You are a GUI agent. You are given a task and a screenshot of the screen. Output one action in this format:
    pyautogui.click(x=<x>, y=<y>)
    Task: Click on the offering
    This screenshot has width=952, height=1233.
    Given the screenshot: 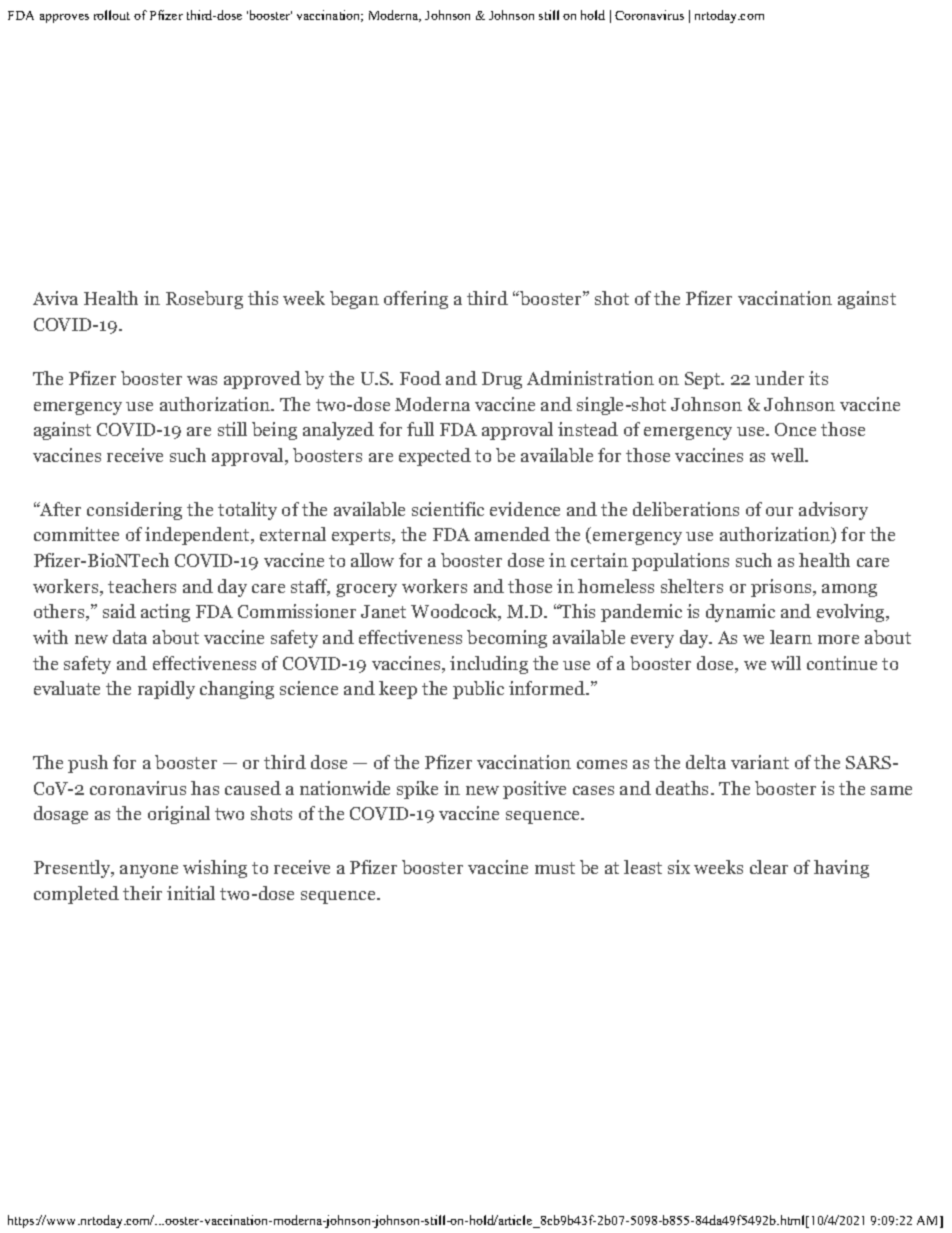 What is the action you would take?
    pyautogui.click(x=416, y=300)
